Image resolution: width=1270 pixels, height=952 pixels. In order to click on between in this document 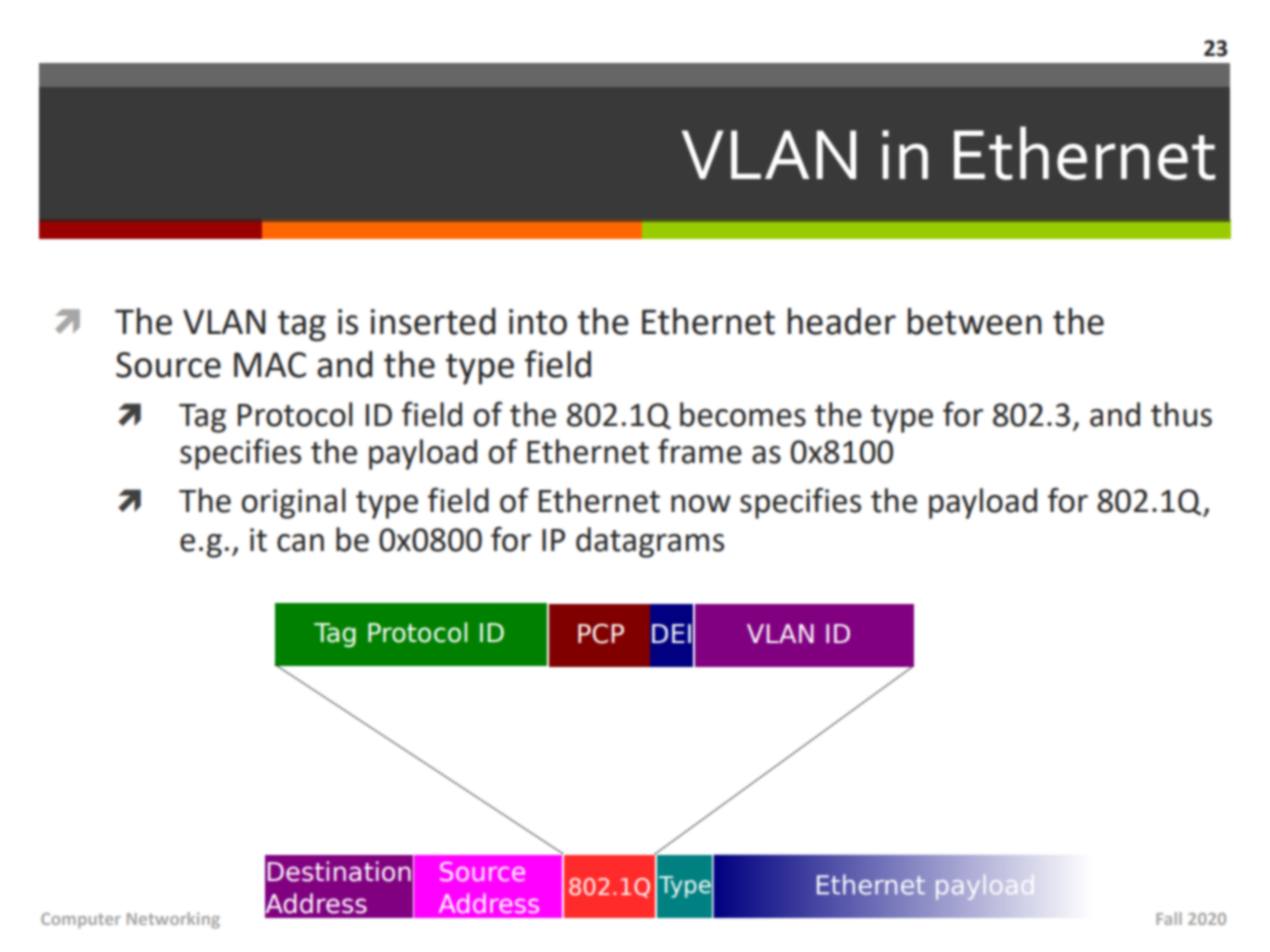, I will do `click(975, 321)`.
